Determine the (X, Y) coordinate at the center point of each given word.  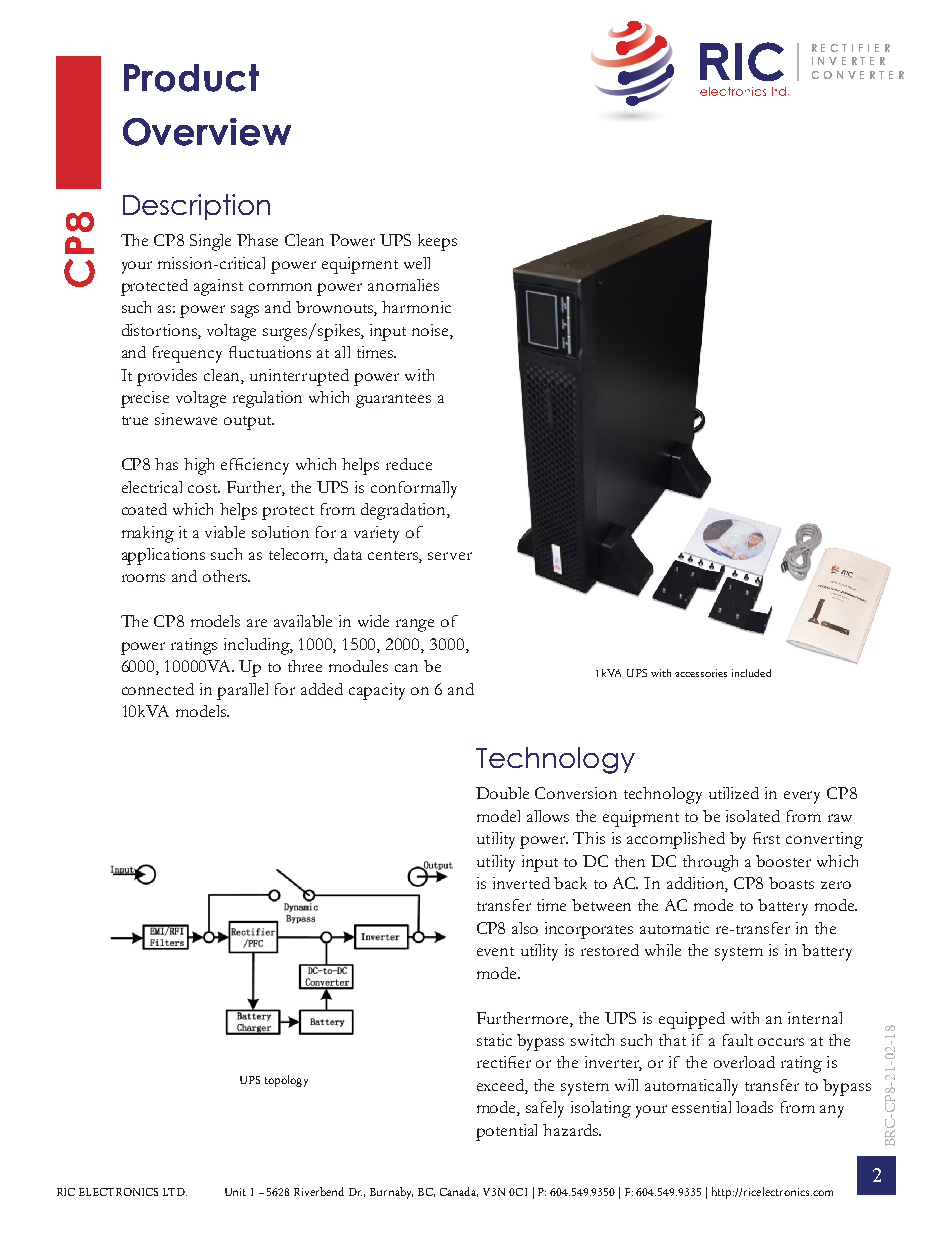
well (417, 263)
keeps (437, 242)
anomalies (403, 285)
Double (502, 793)
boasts (791, 883)
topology (286, 1081)
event (495, 951)
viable (225, 532)
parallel (242, 691)
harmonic (416, 307)
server (450, 556)
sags (245, 311)
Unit (235, 1192)
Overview (207, 132)
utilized (734, 793)
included (751, 673)
